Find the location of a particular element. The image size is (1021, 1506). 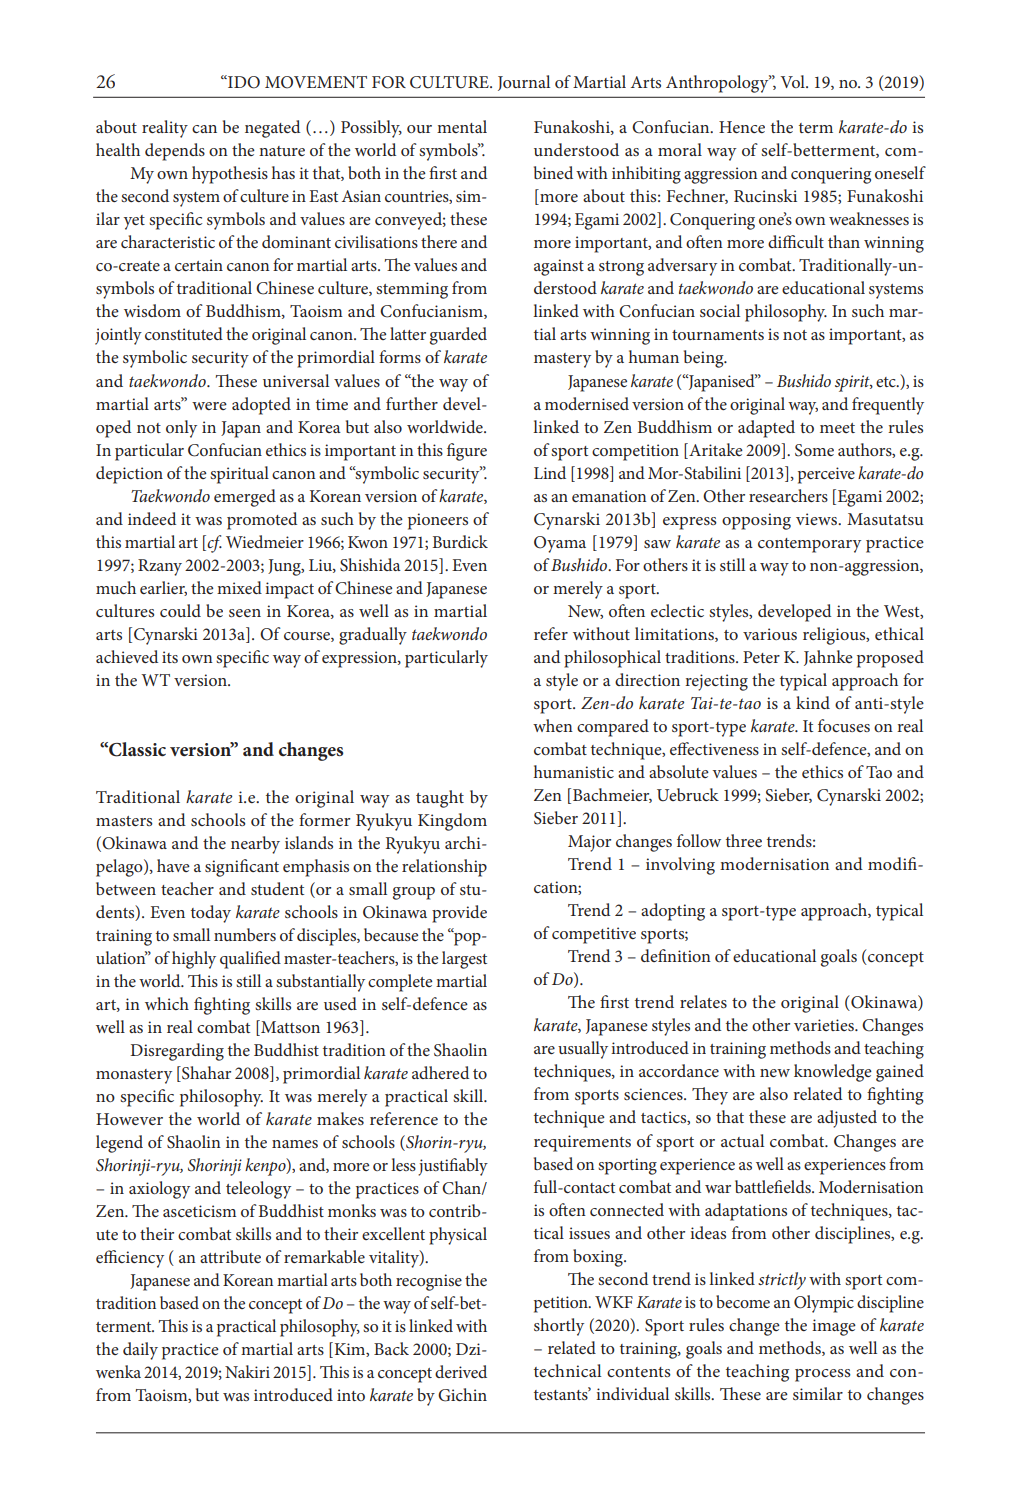

when is located at coordinates (553, 725).
